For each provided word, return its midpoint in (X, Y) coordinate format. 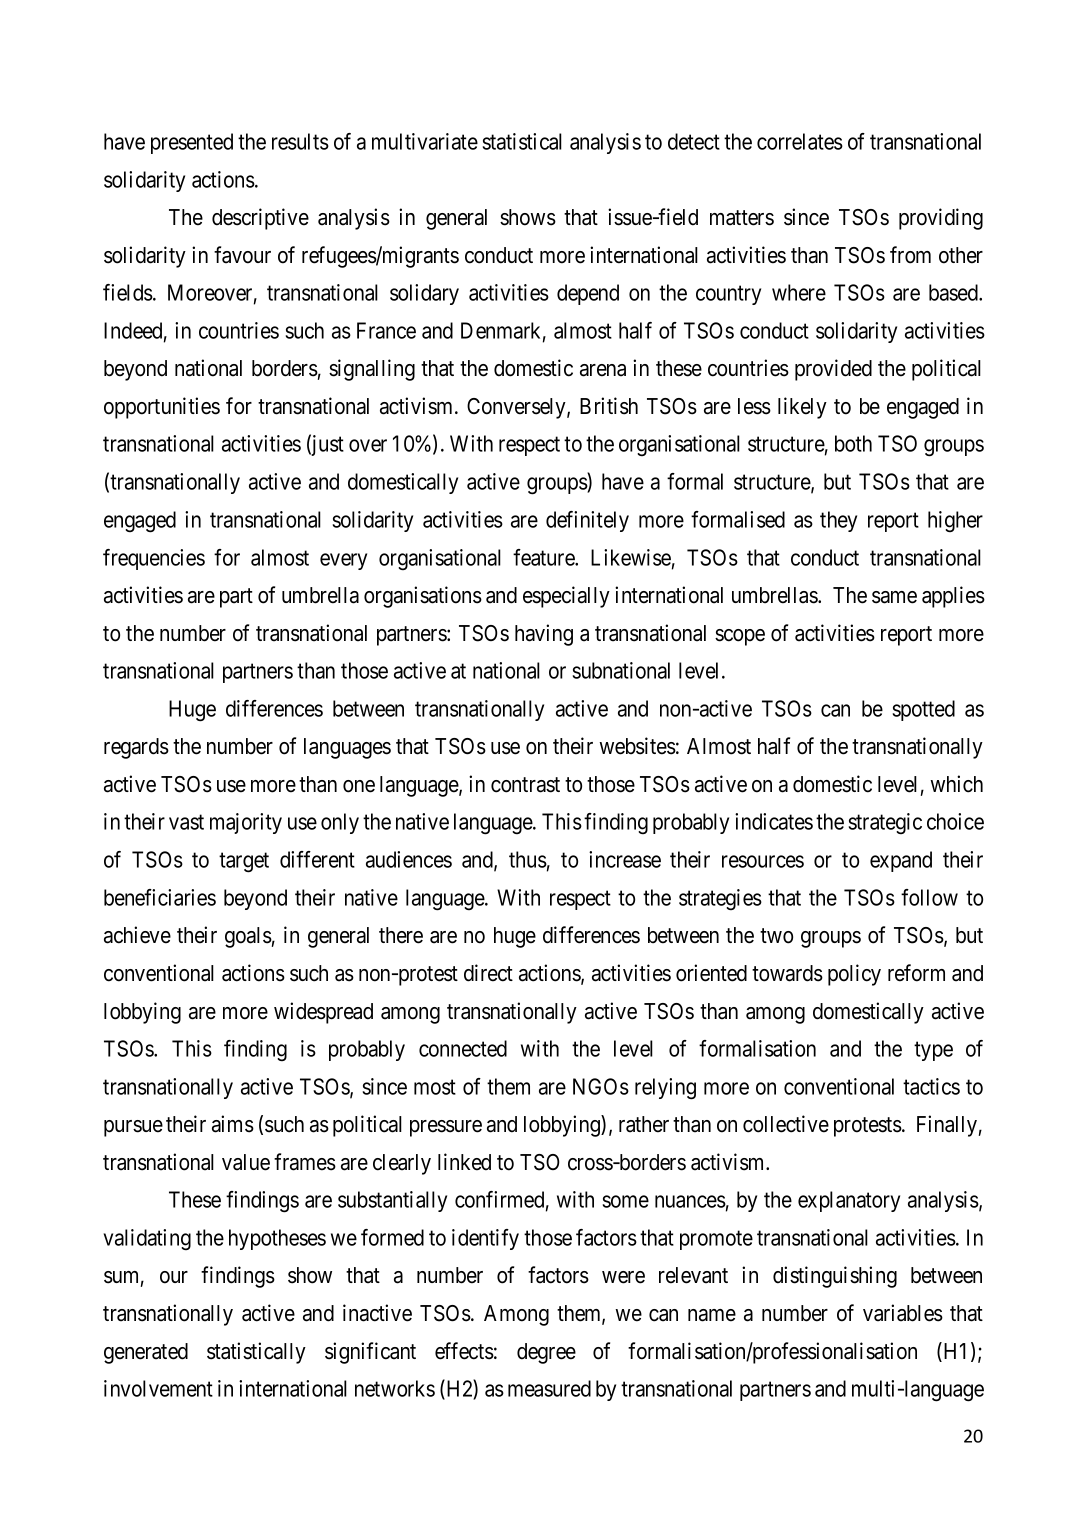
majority (246, 823)
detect (694, 141)
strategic (885, 823)
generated (146, 1353)
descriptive (260, 219)
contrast (525, 785)
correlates (800, 141)
